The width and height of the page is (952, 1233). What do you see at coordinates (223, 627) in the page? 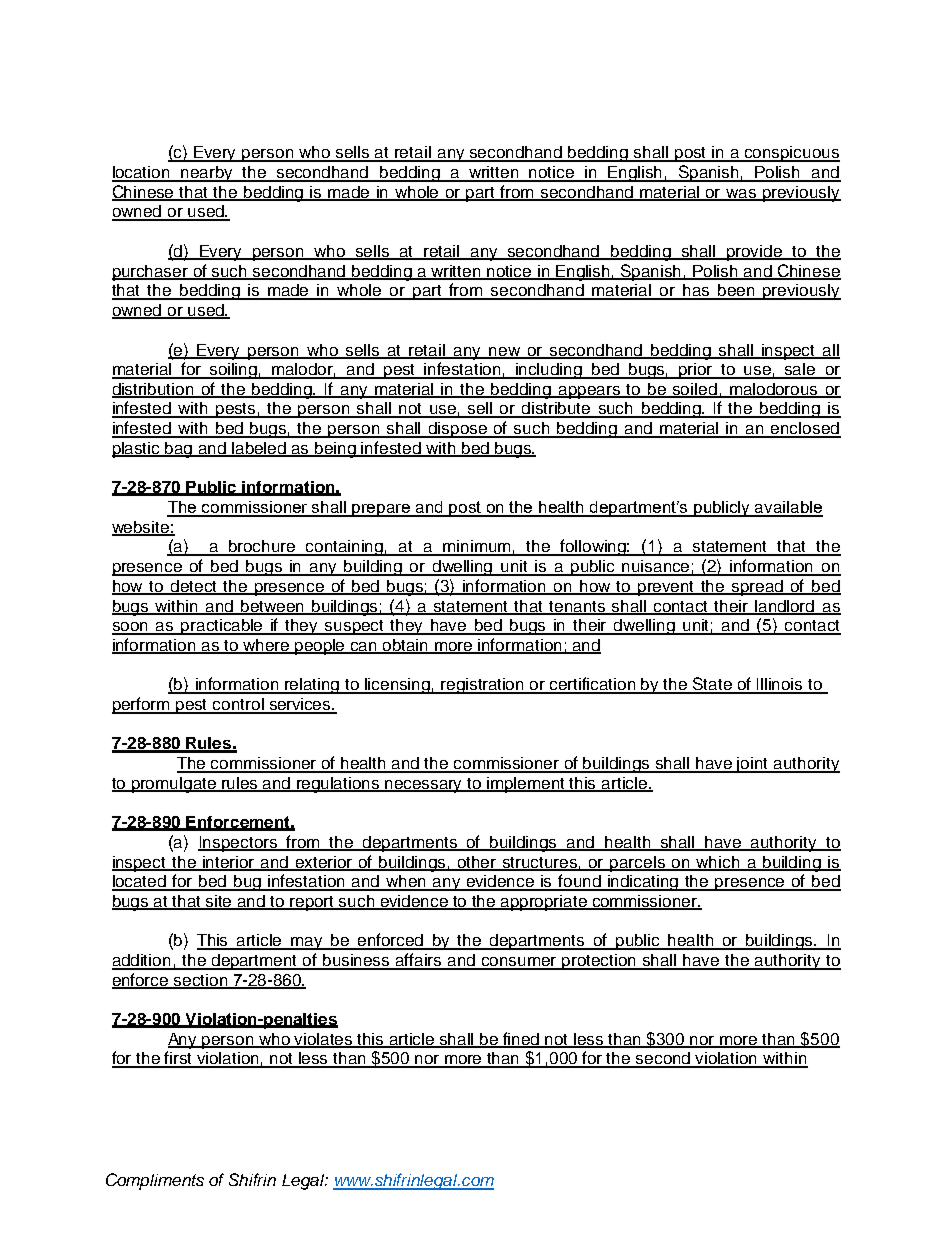
I see `practicable` at bounding box center [223, 627].
